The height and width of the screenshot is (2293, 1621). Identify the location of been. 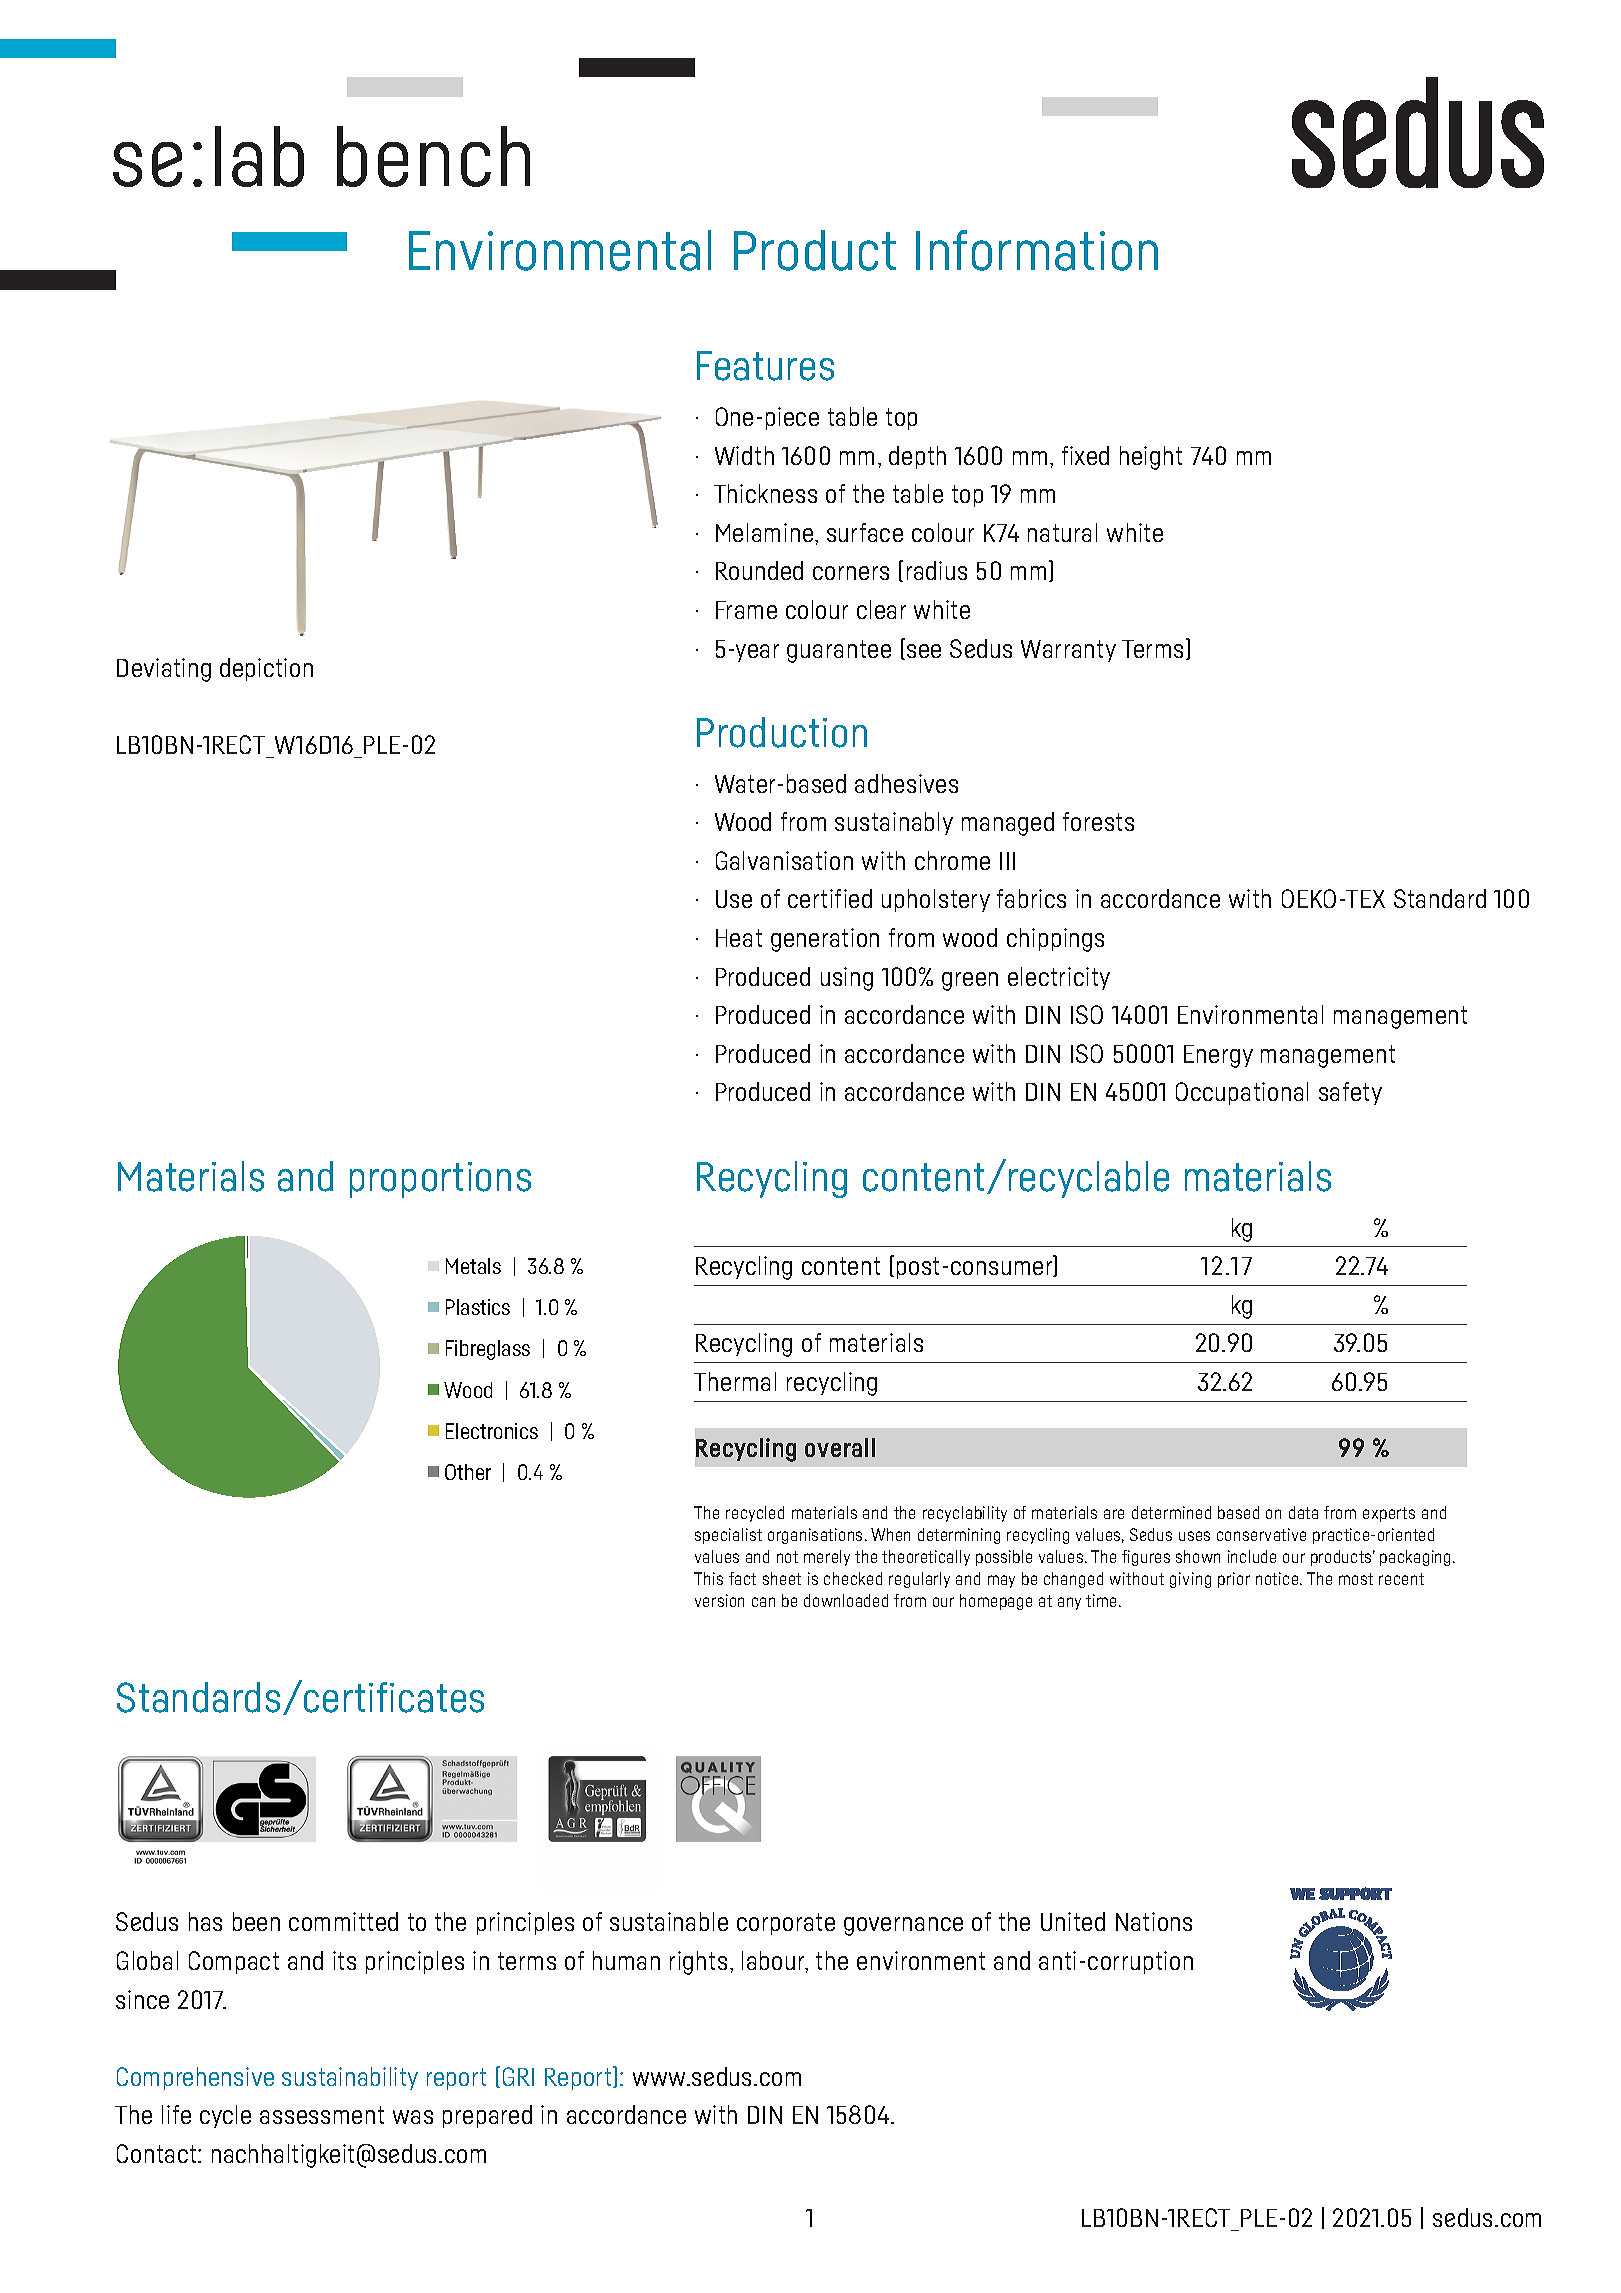
(256, 1921).
